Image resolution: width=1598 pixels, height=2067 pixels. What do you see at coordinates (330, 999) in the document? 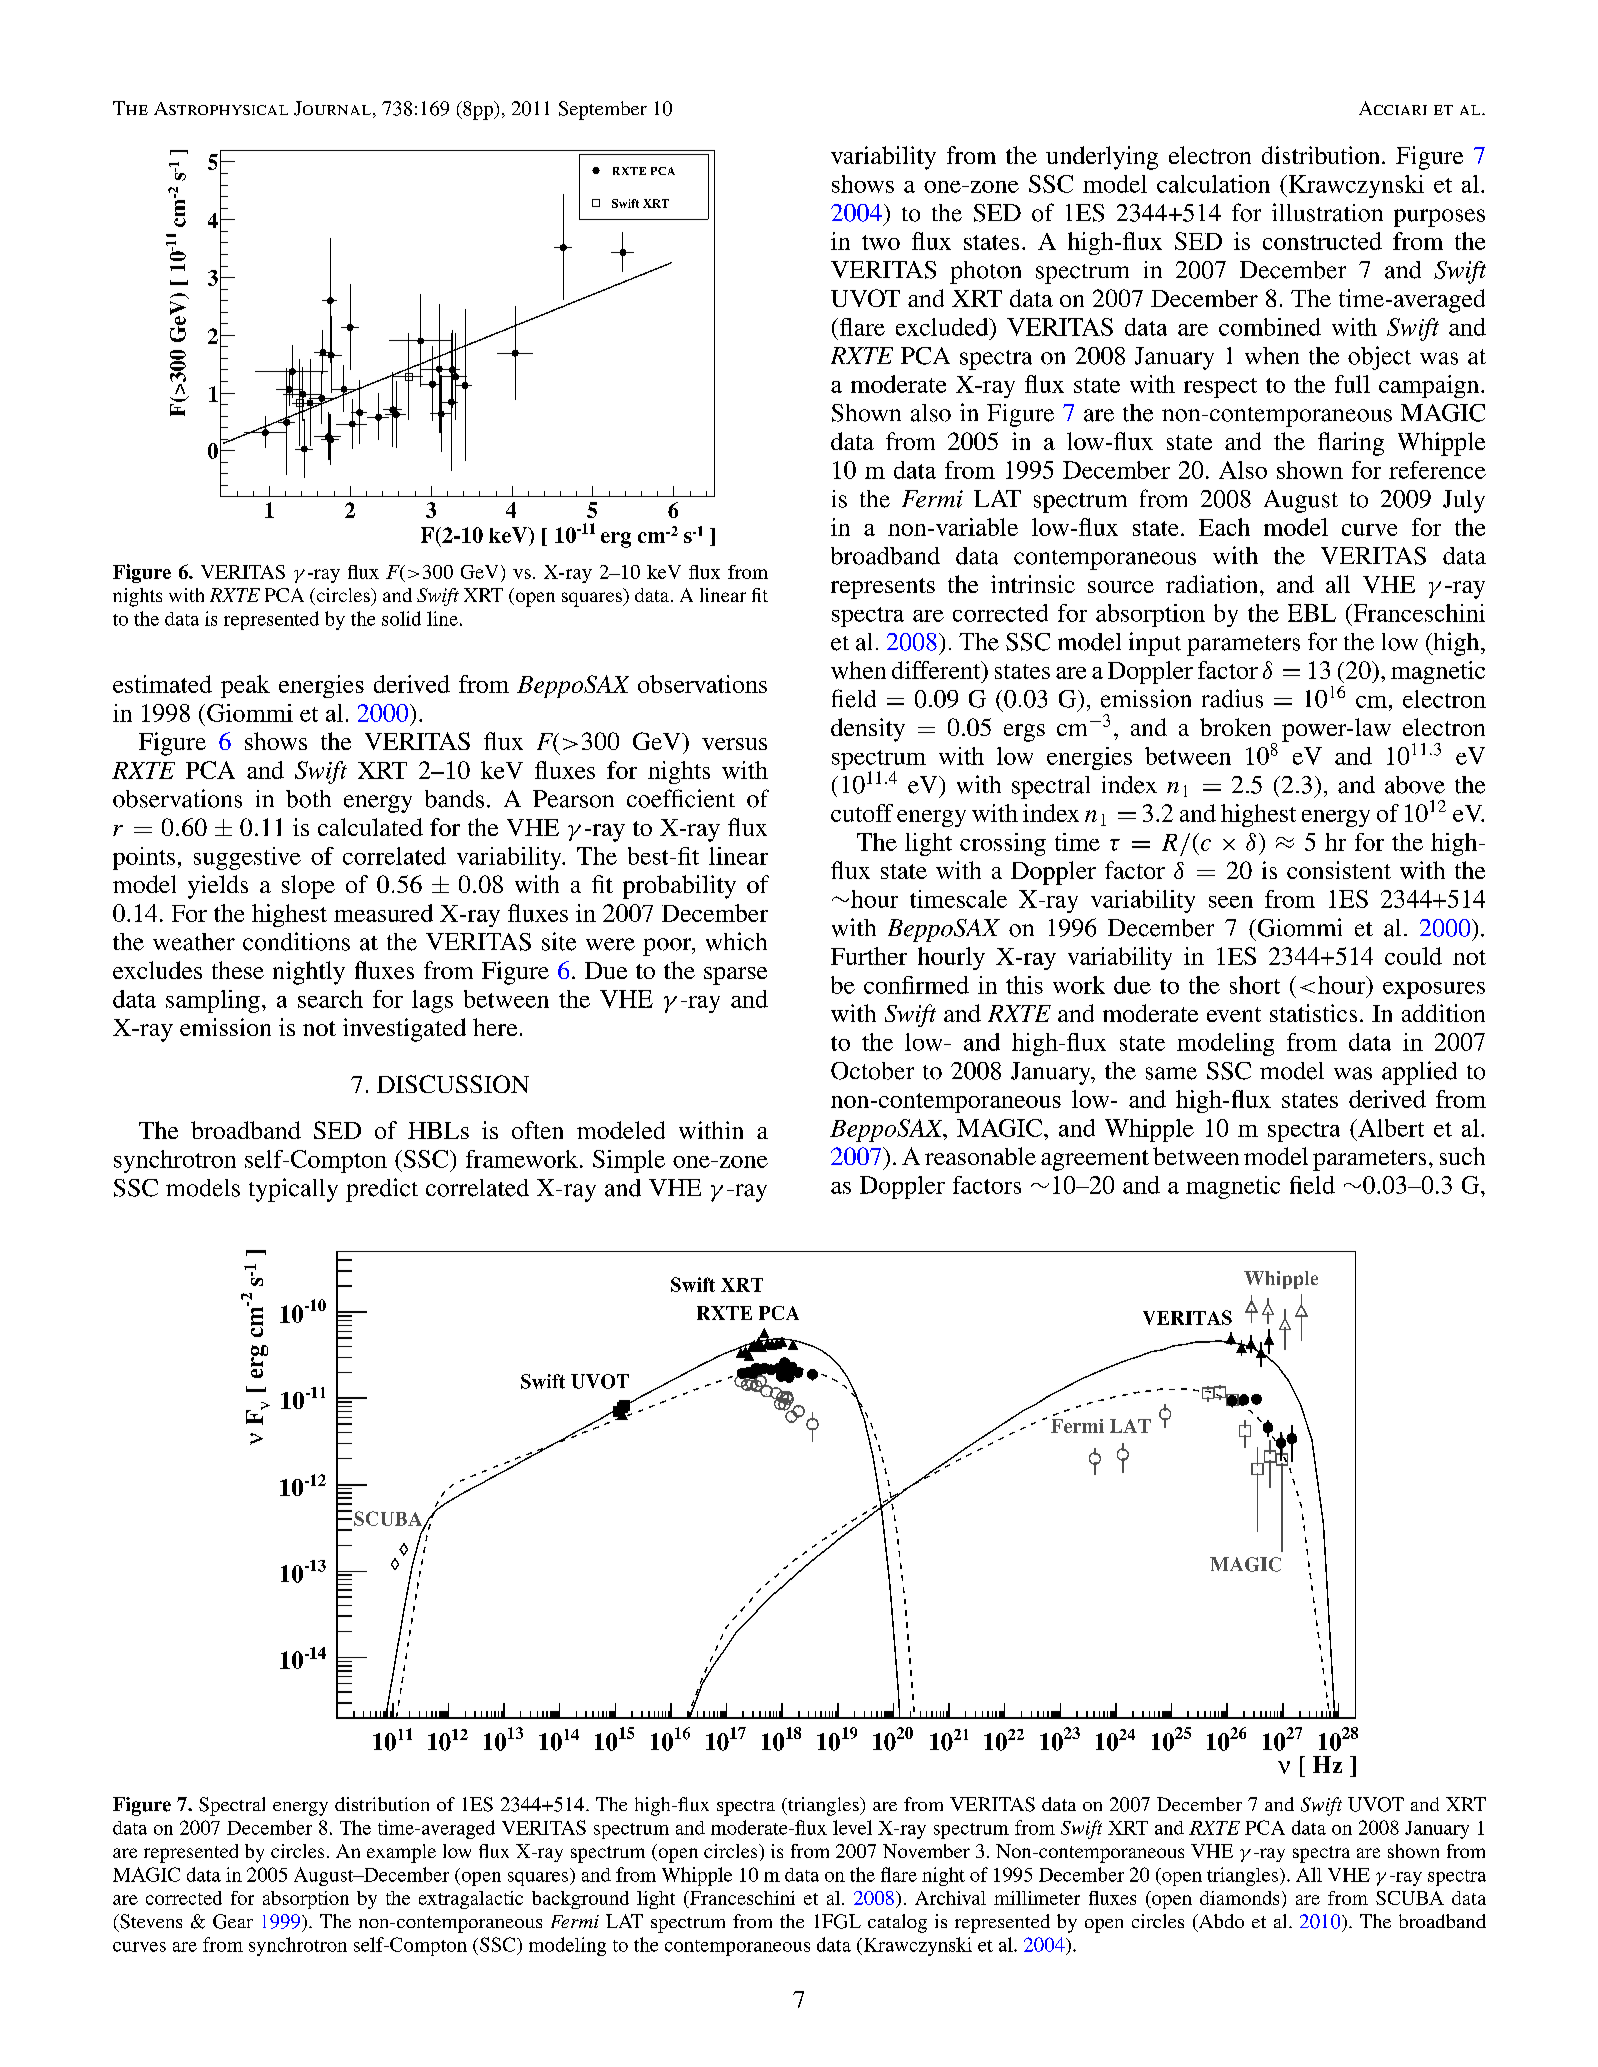
I see `search` at bounding box center [330, 999].
